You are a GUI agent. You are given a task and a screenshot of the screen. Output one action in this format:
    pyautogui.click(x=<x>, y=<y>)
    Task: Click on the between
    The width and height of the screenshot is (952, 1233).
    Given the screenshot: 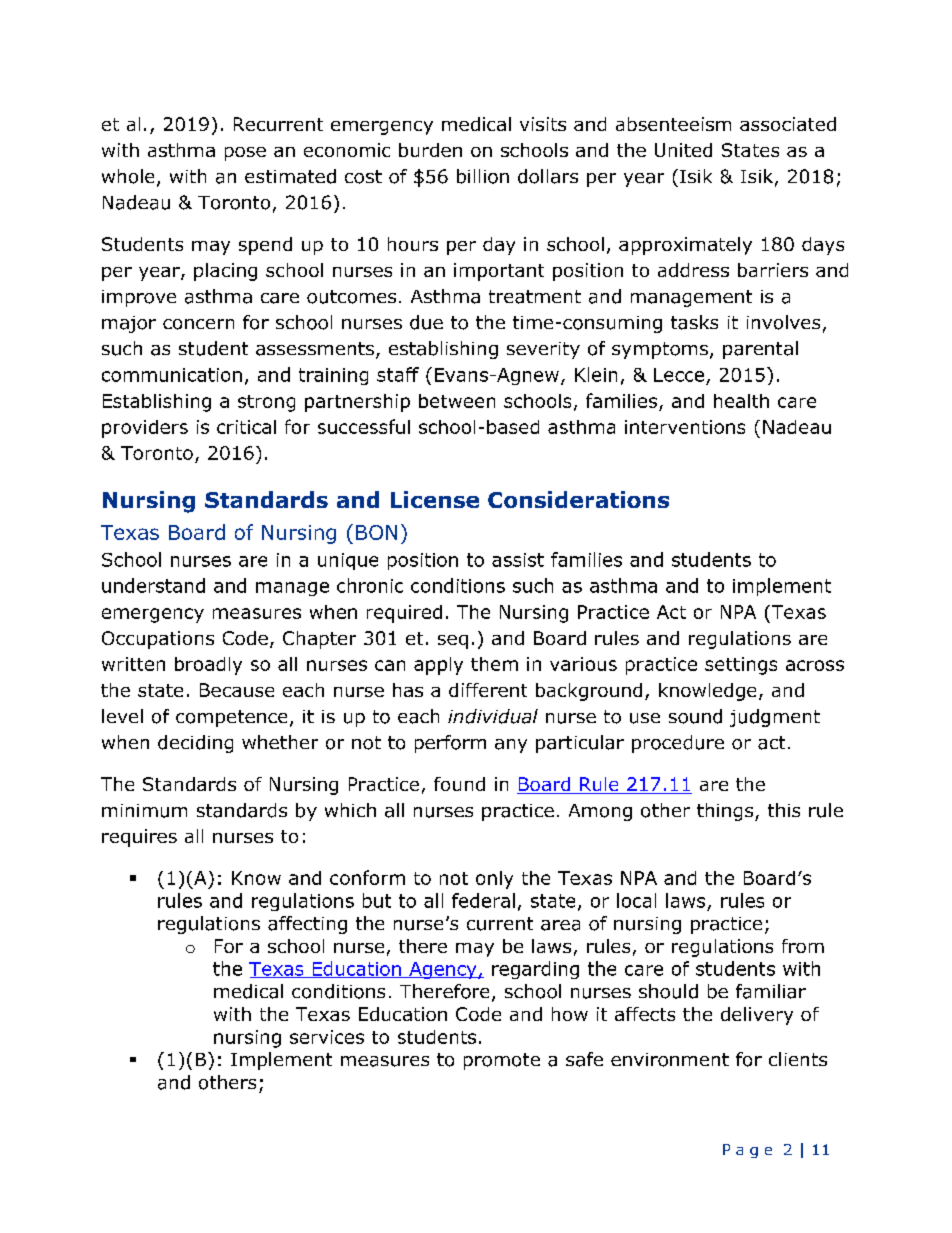 What is the action you would take?
    pyautogui.click(x=457, y=401)
